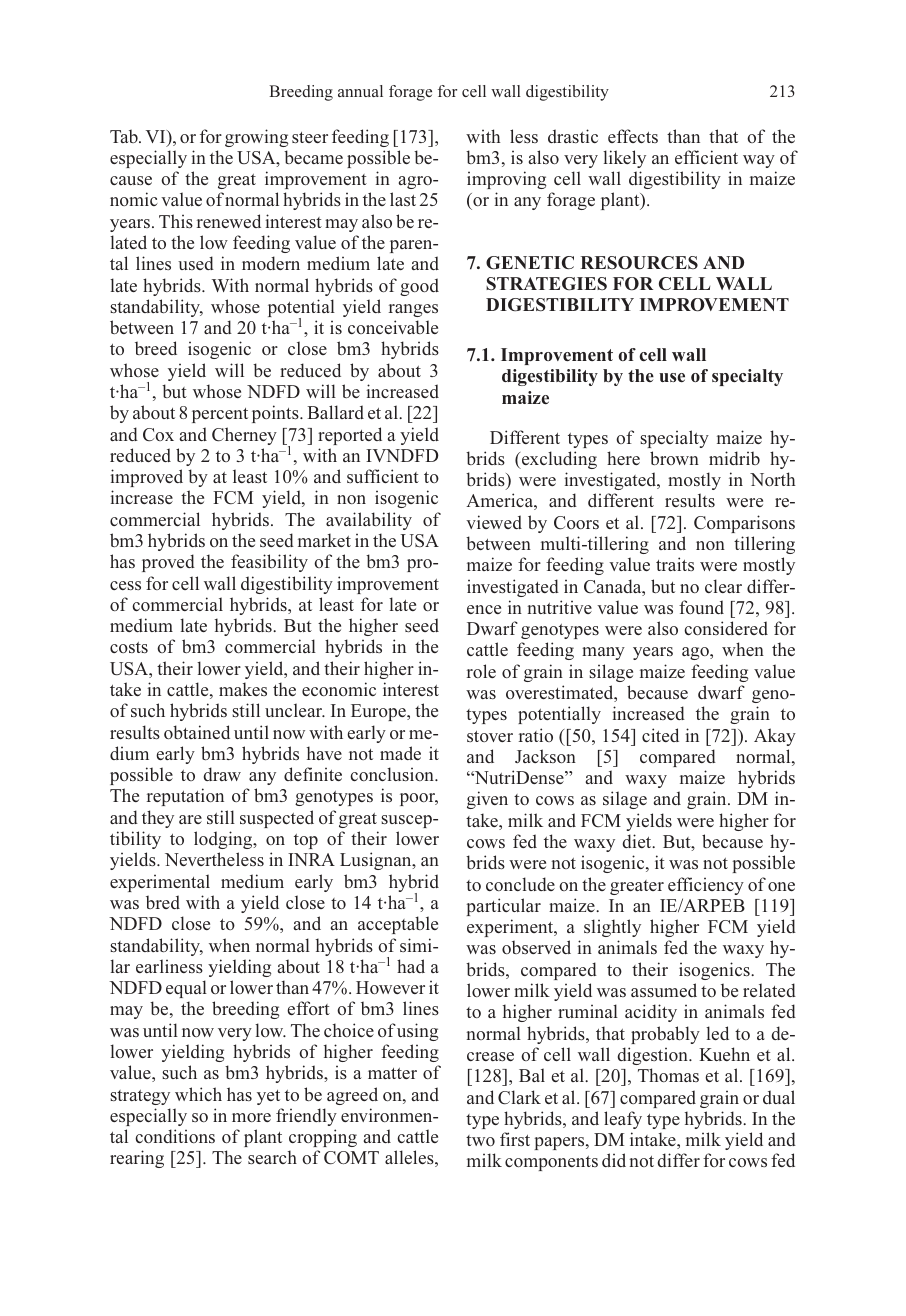 The height and width of the screenshot is (1316, 906). I want to click on Thomas, so click(668, 1075).
